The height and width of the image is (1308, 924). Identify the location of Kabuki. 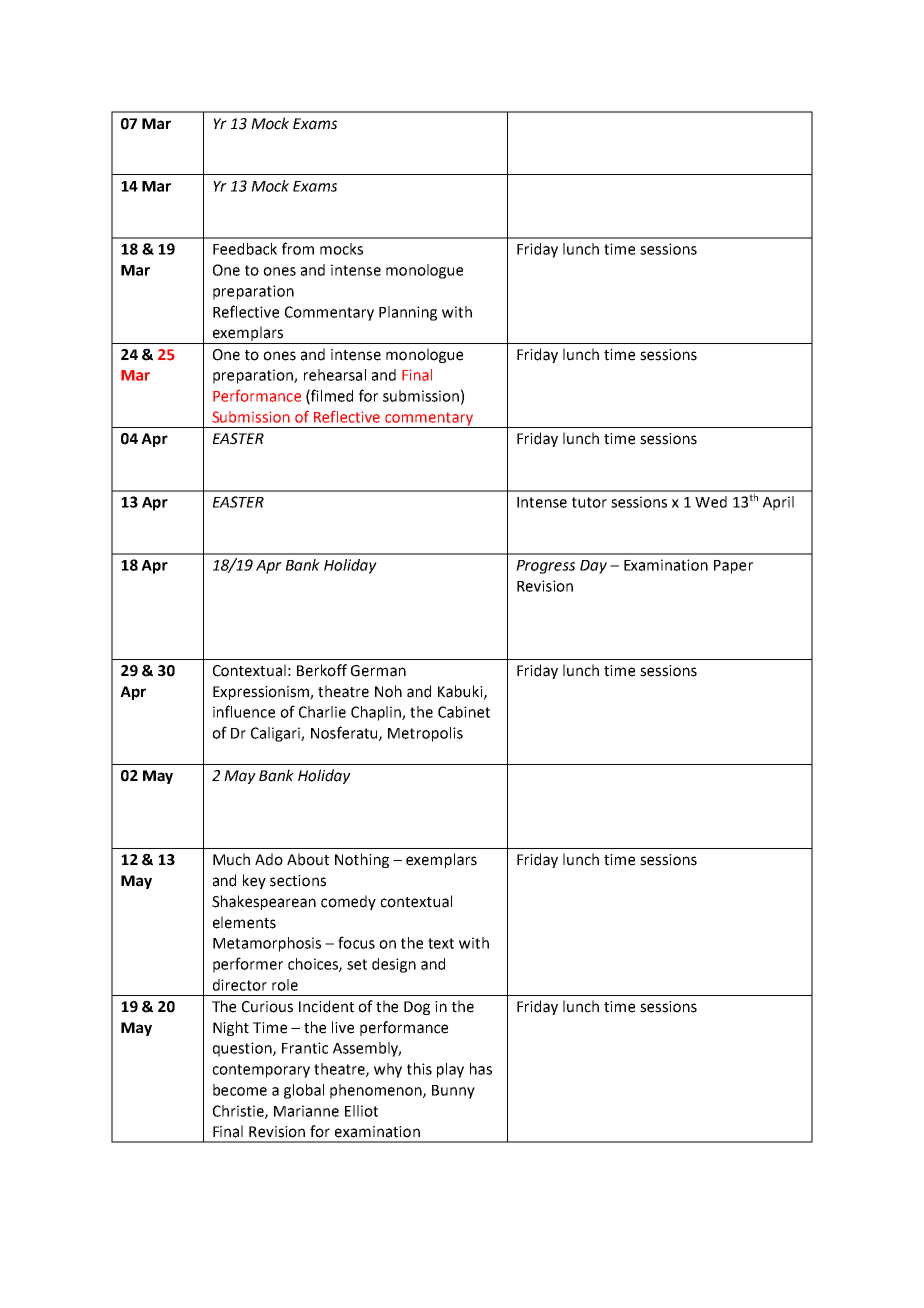
(461, 692).
